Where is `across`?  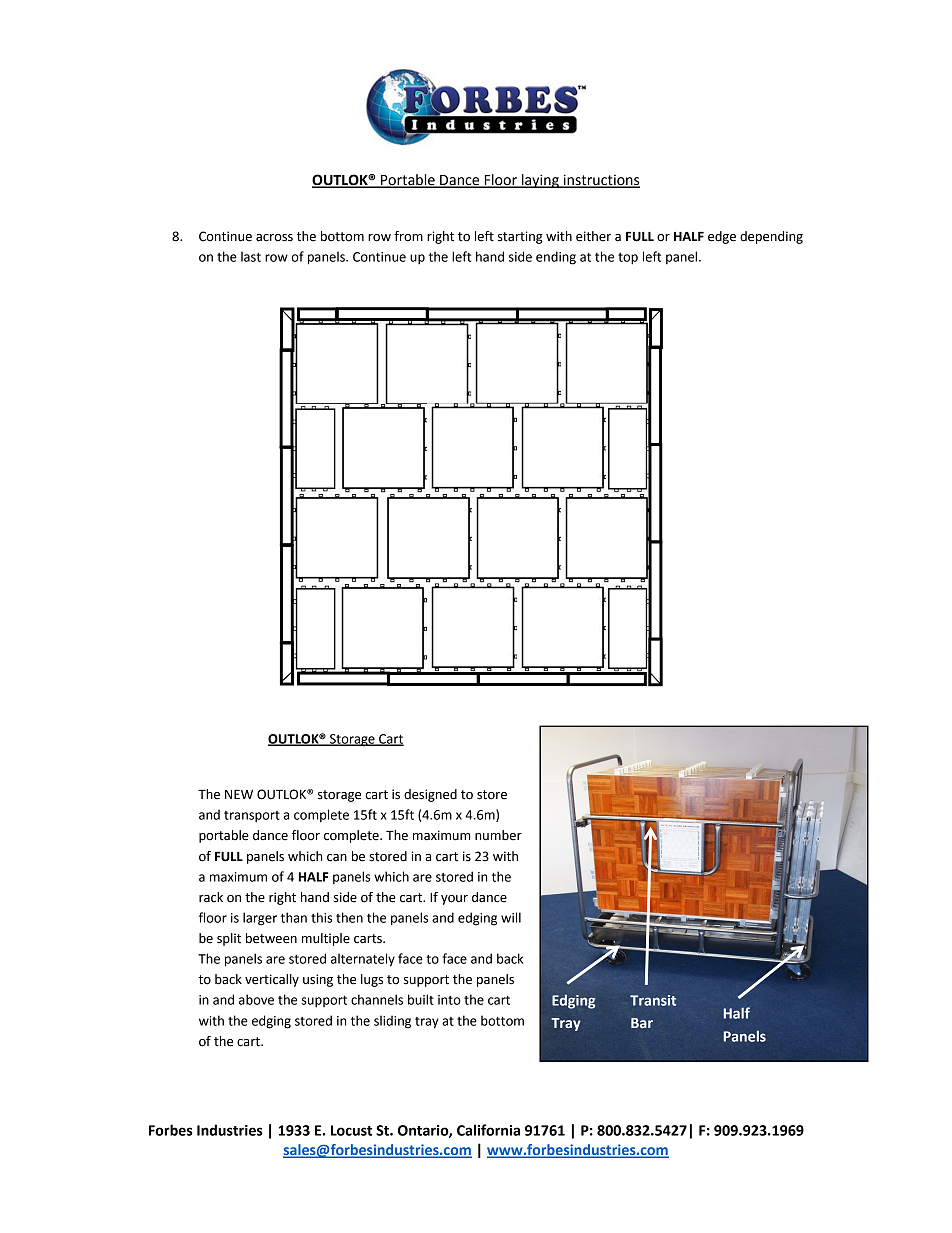
across is located at coordinates (274, 238).
